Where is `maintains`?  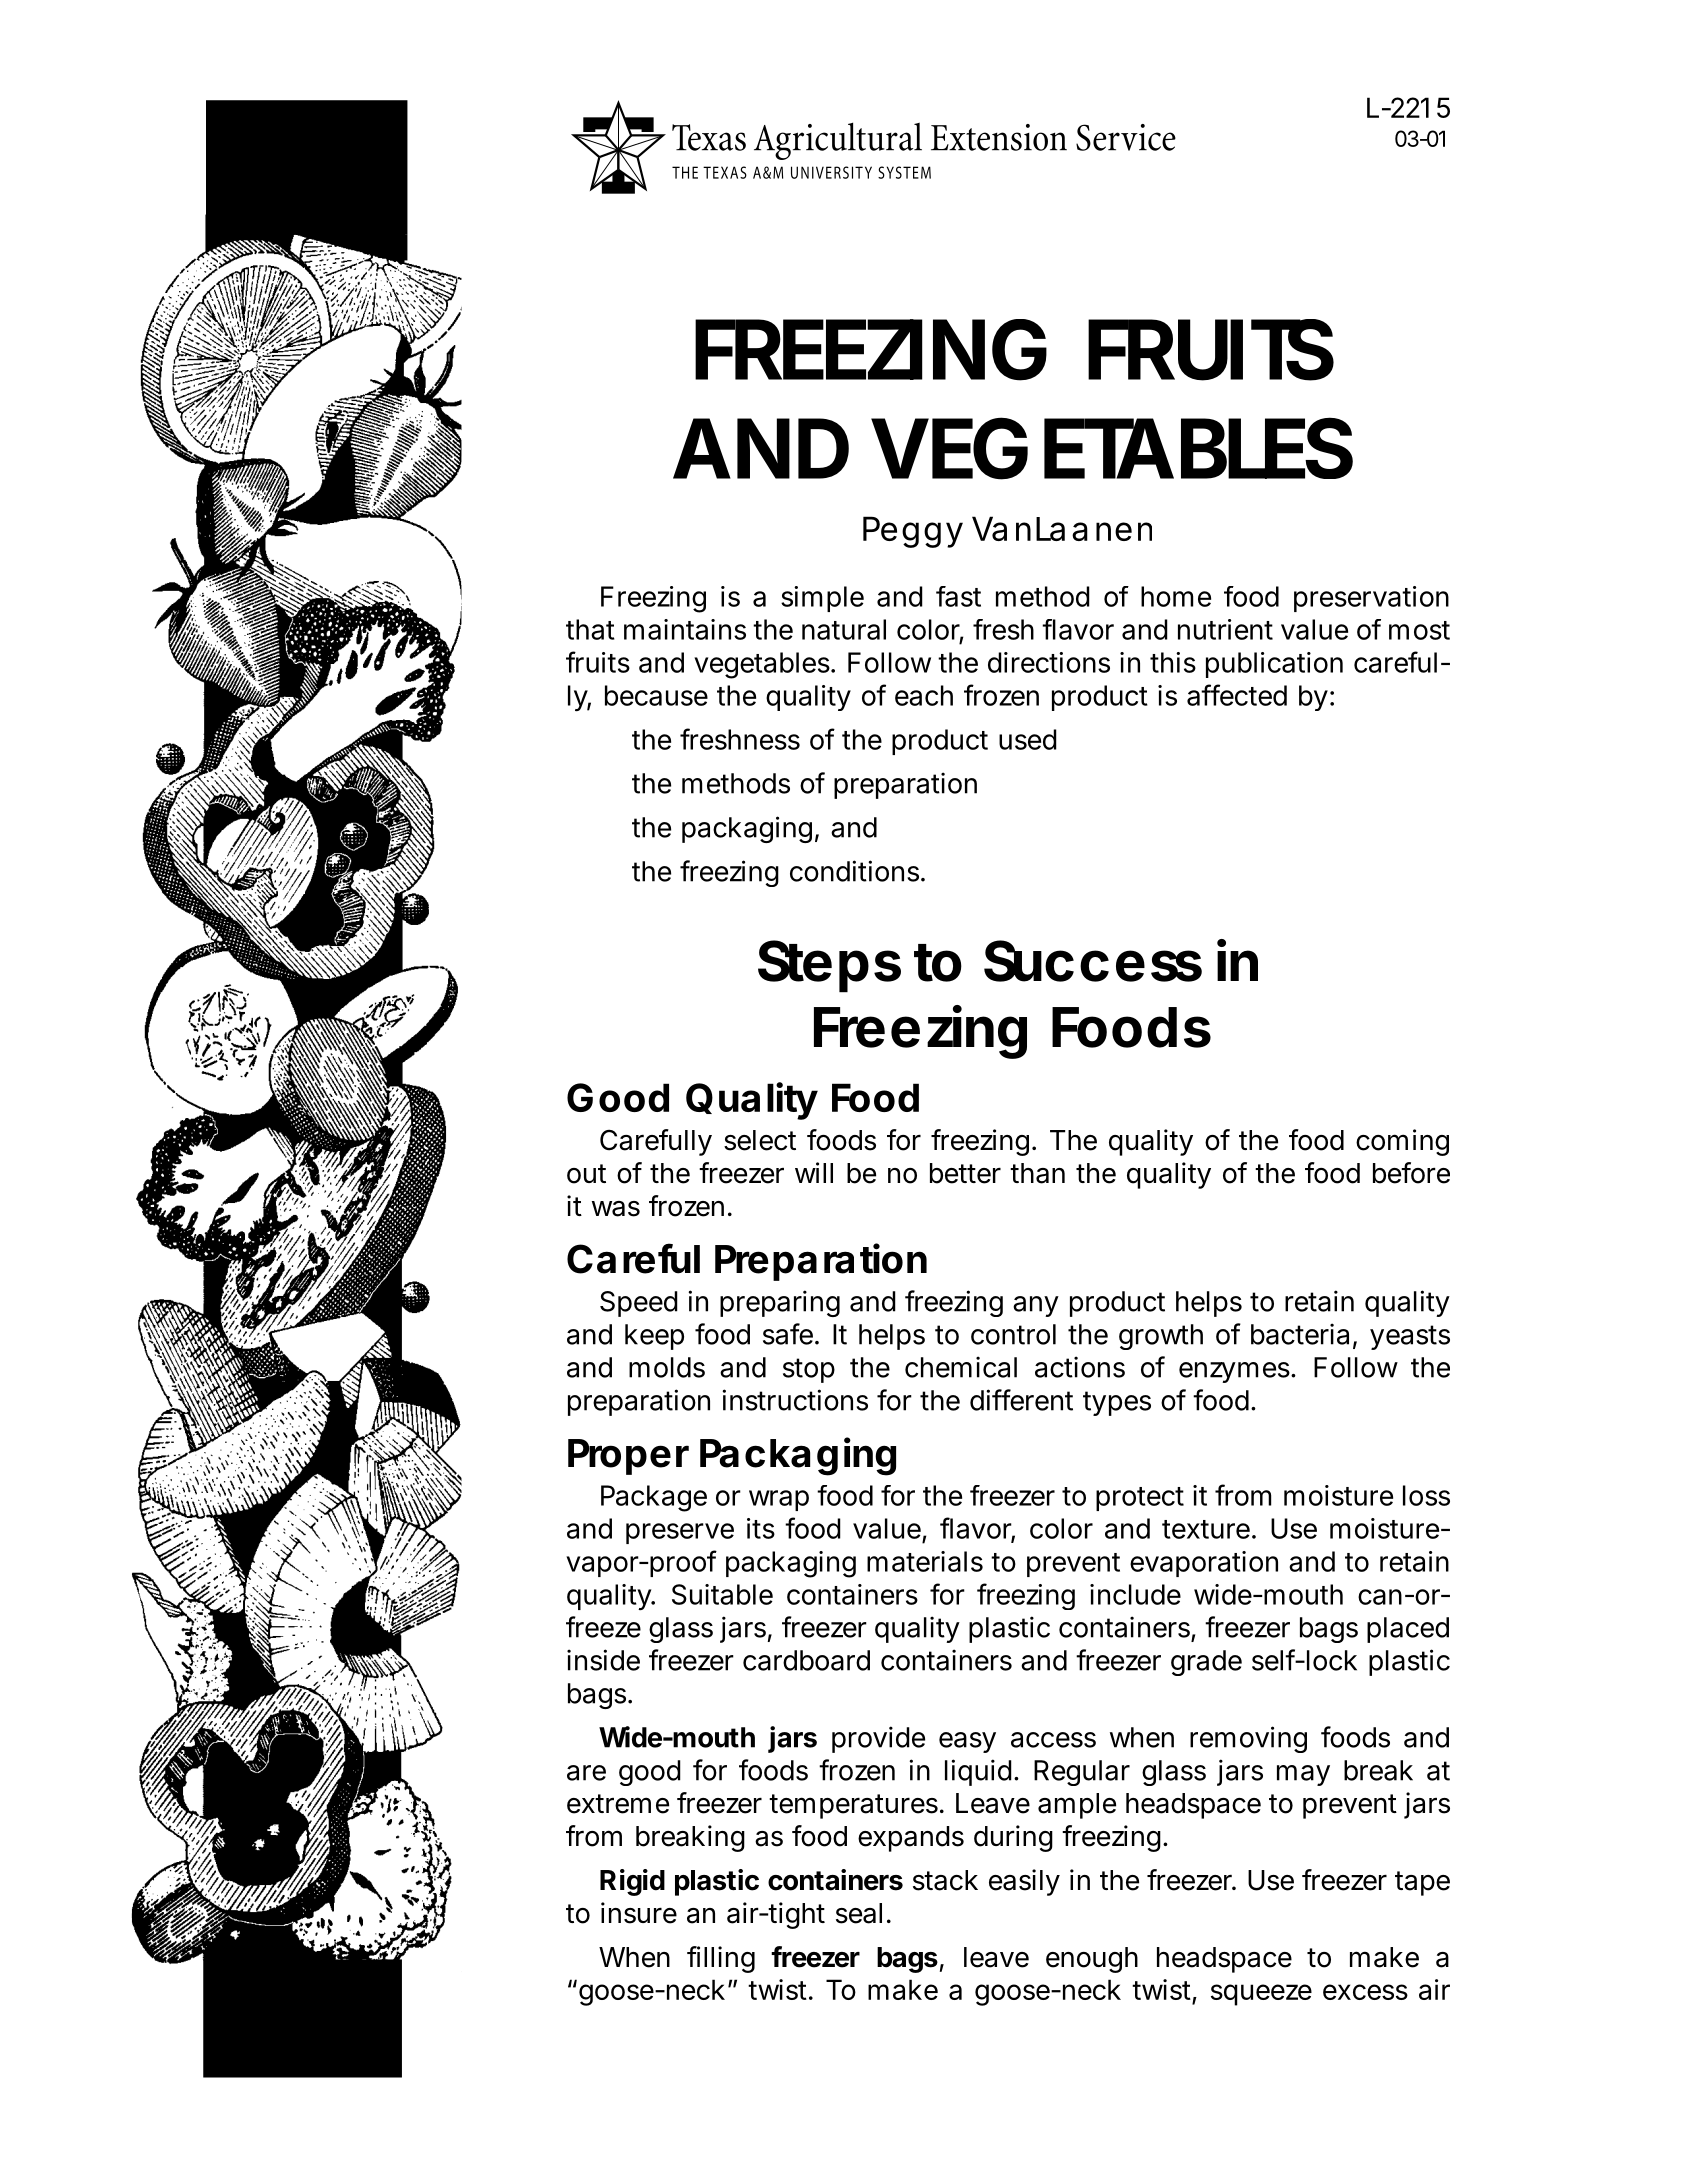 maintains is located at coordinates (685, 629).
